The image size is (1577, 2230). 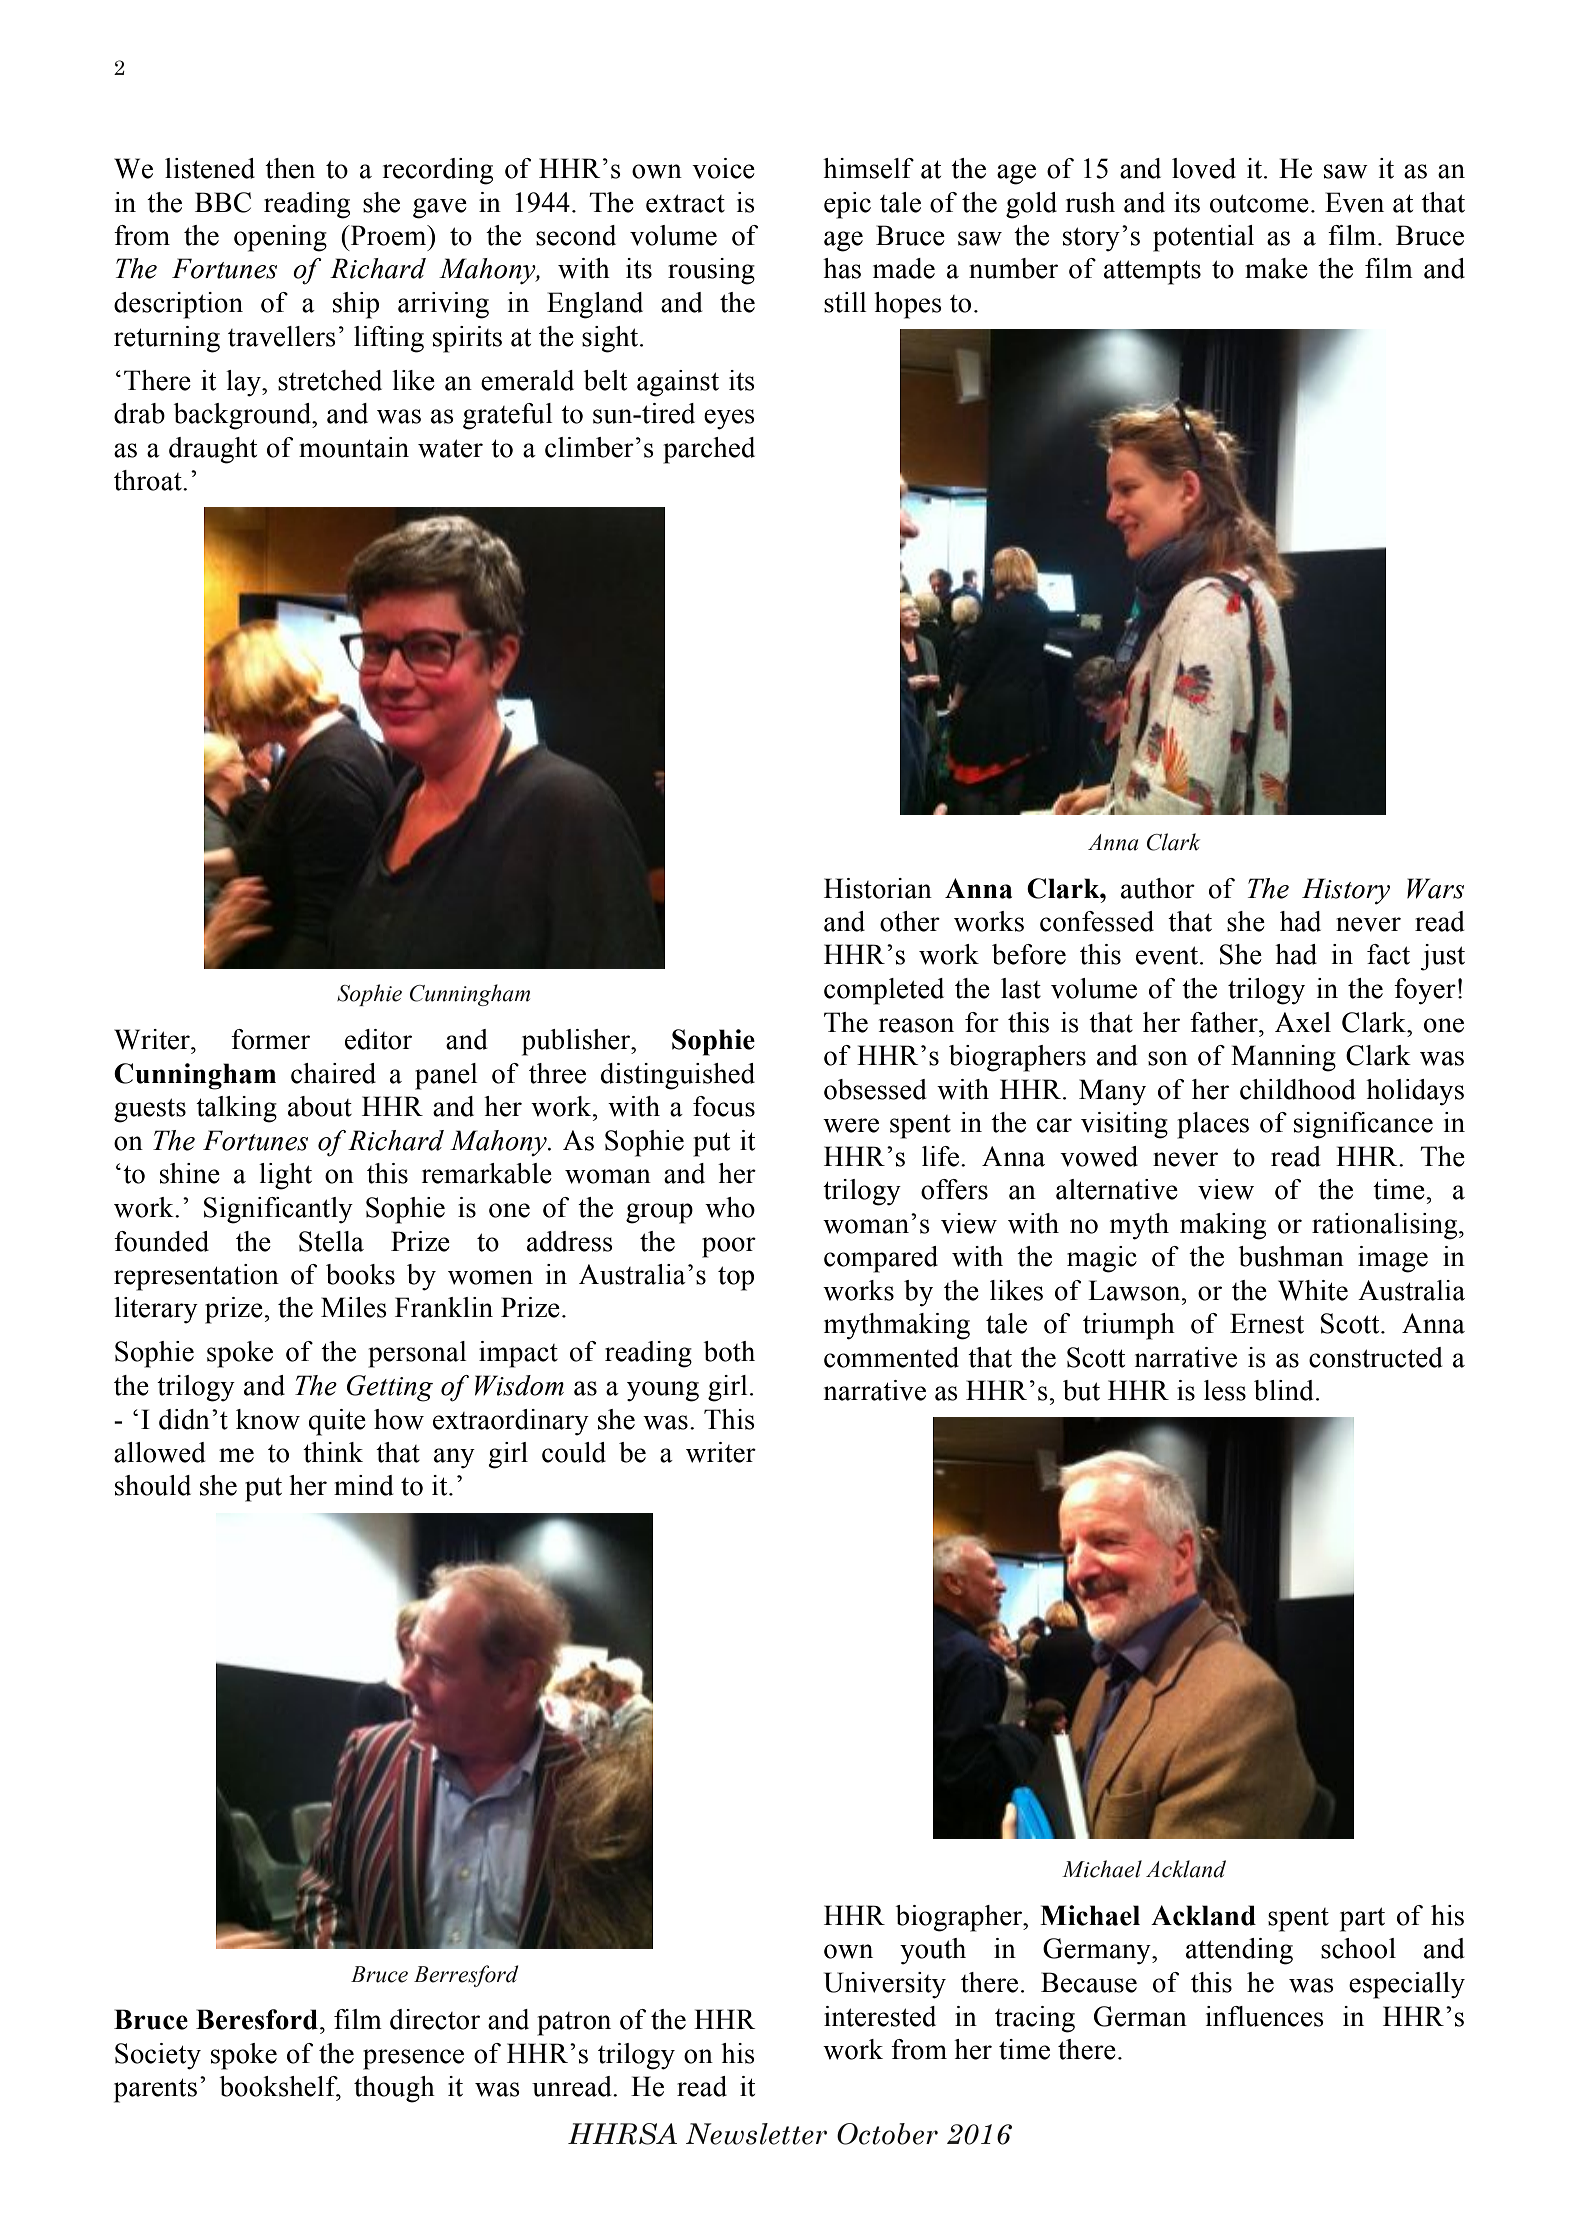 I want to click on epic, so click(x=847, y=205).
